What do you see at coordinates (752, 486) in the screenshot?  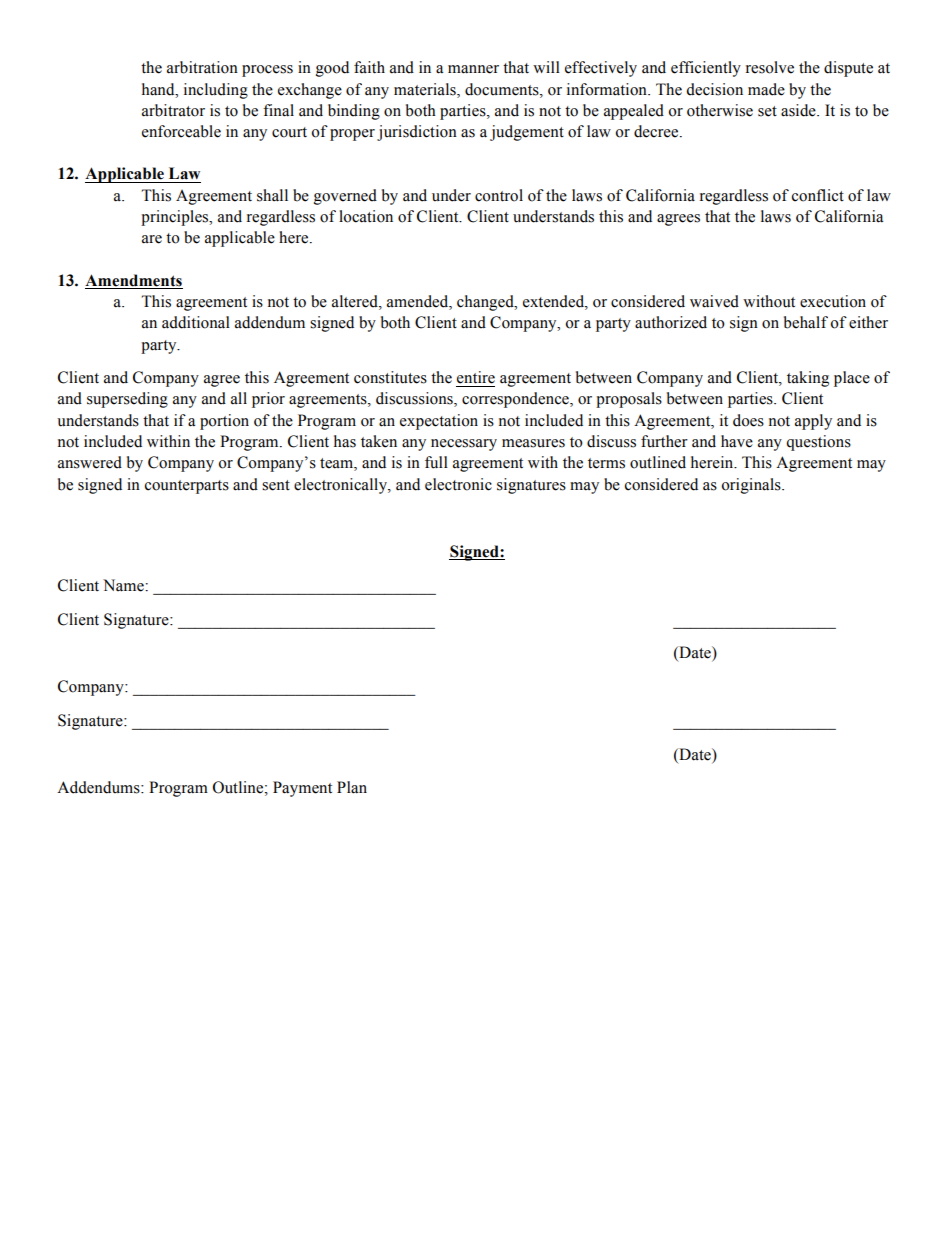 I see `originals` at bounding box center [752, 486].
